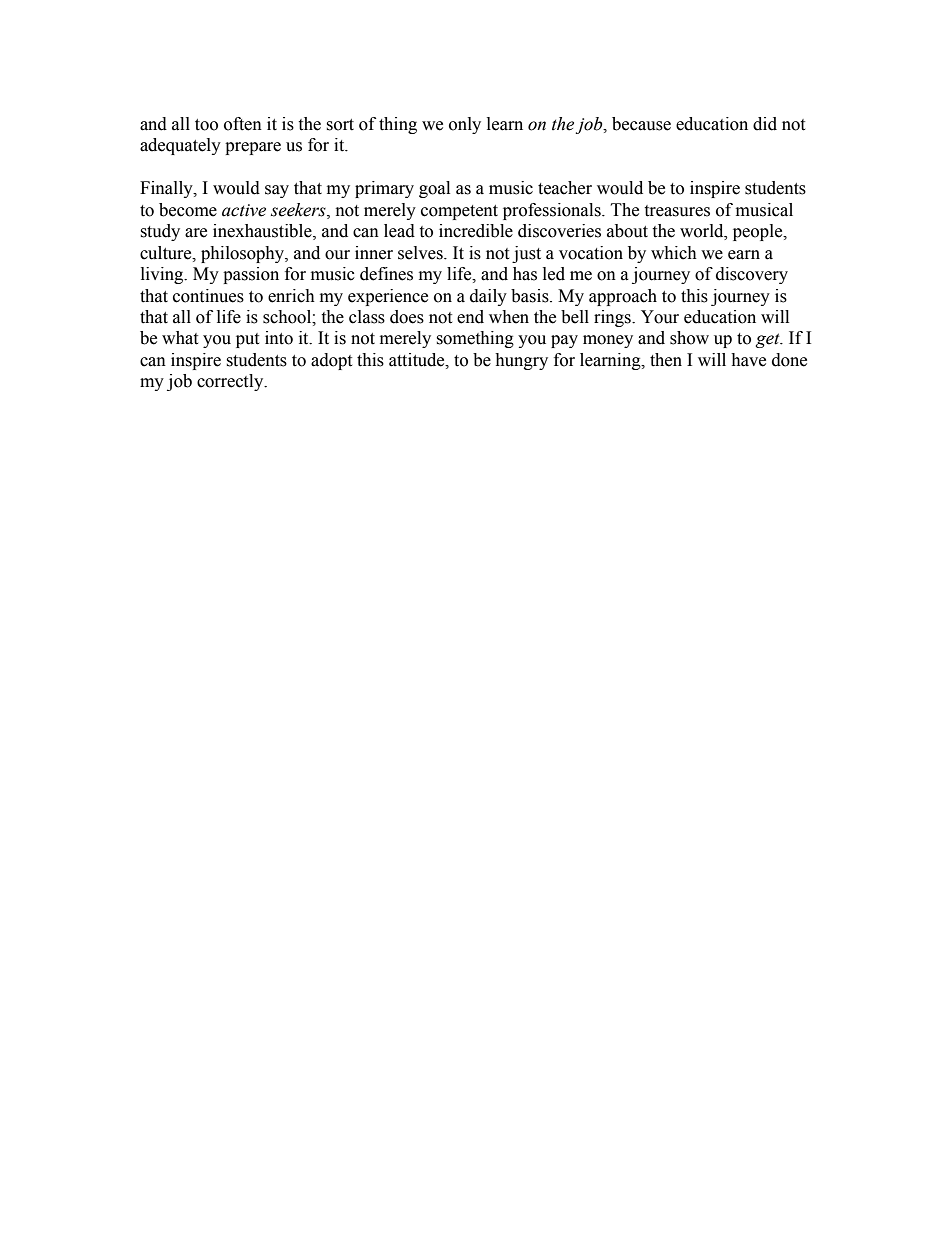  What do you see at coordinates (623, 297) in the page?
I see `approach` at bounding box center [623, 297].
